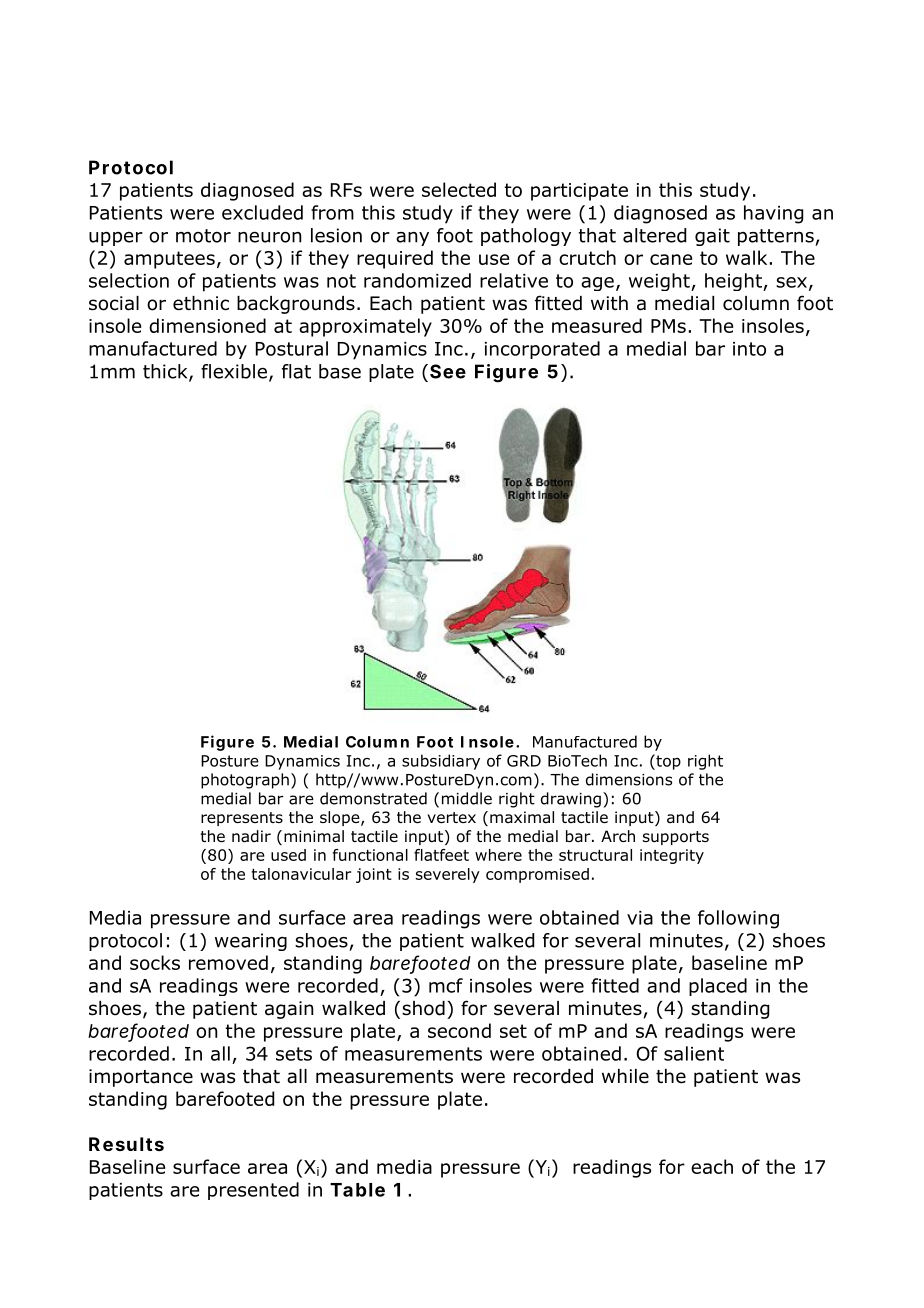 This screenshot has width=924, height=1308. I want to click on gait, so click(712, 237).
